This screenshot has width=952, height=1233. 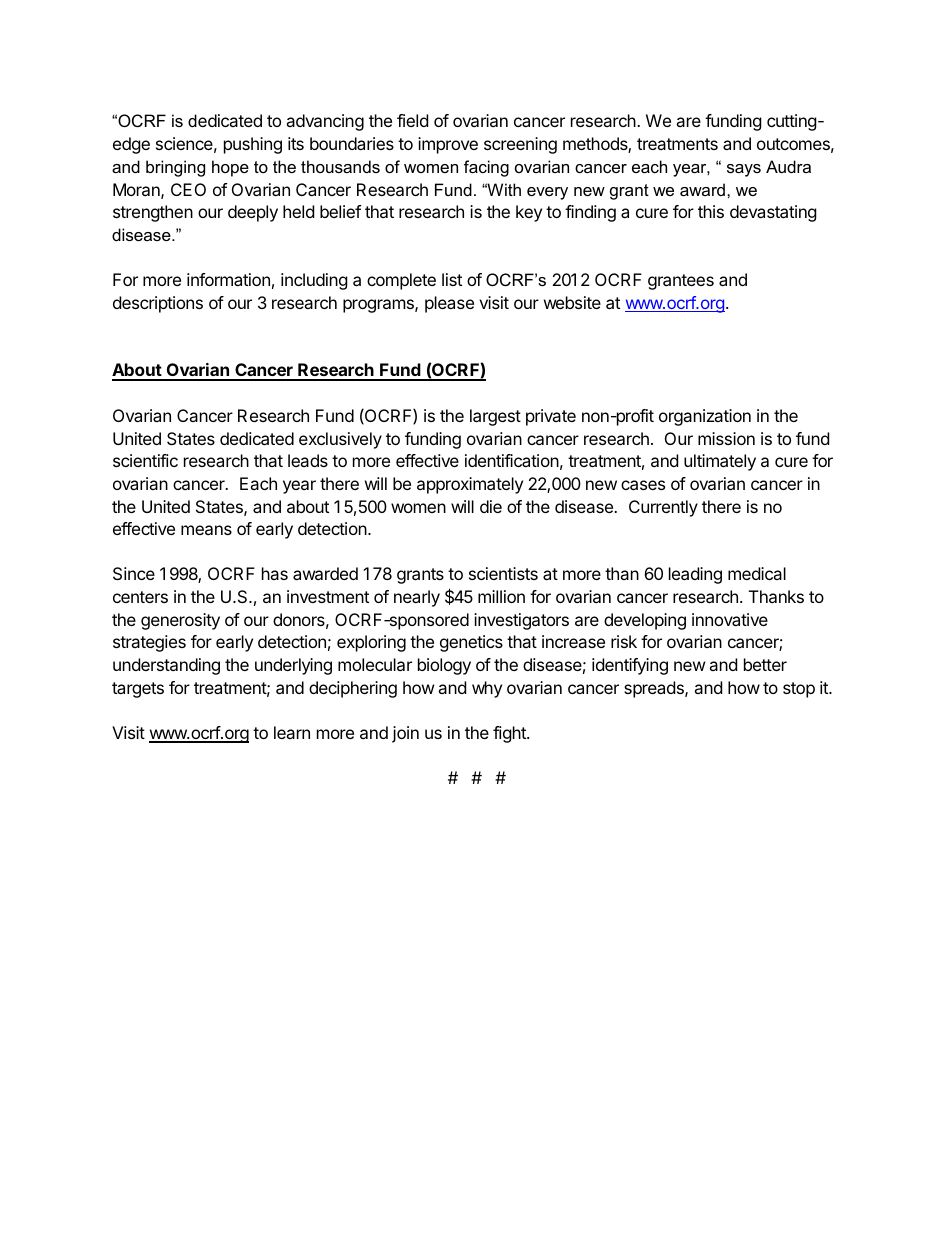 I want to click on learn, so click(x=292, y=732).
